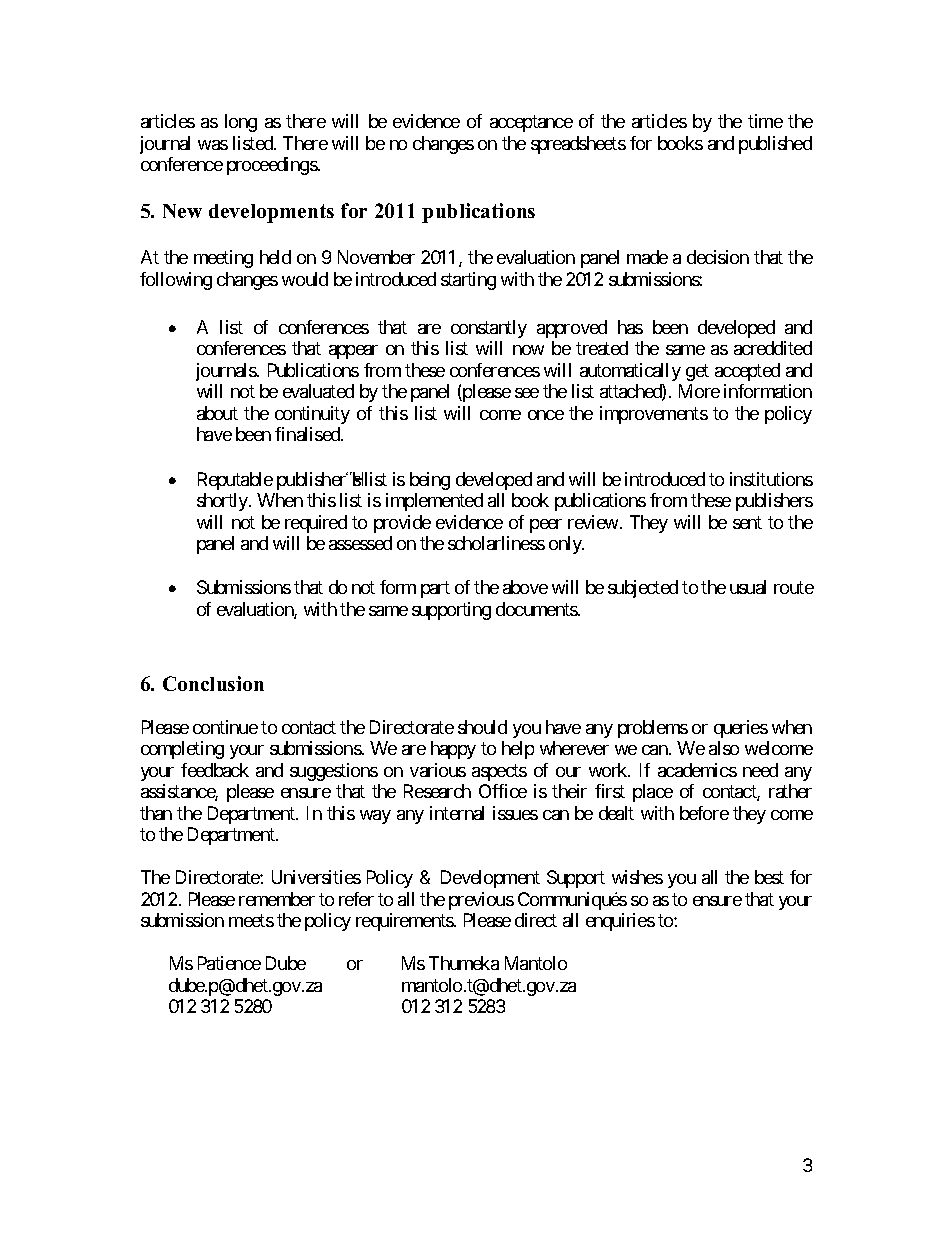 Image resolution: width=952 pixels, height=1233 pixels. What do you see at coordinates (578, 145) in the screenshot?
I see `spreadsheets` at bounding box center [578, 145].
